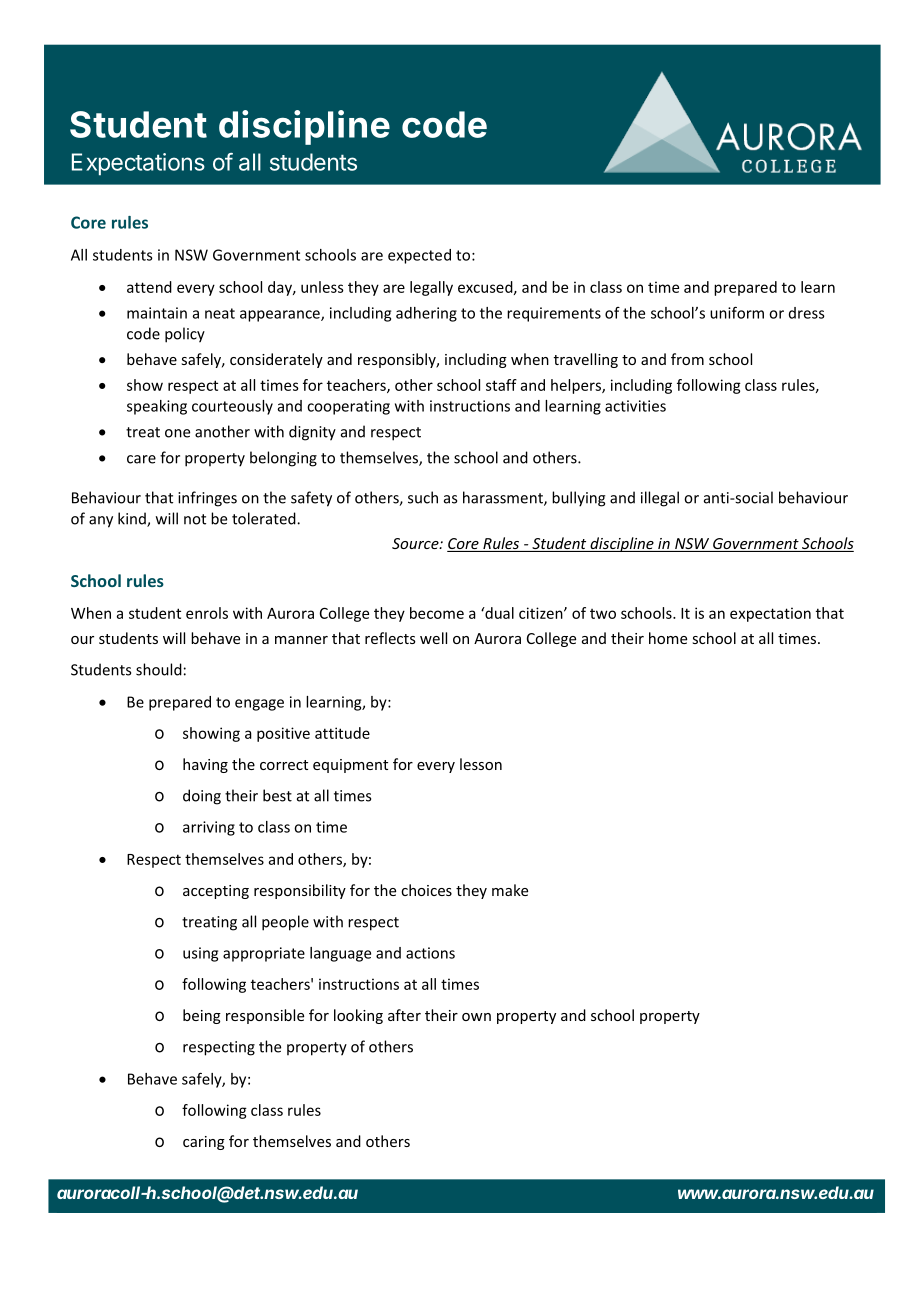 The image size is (924, 1309). Describe the element at coordinates (159, 669) in the screenshot. I see `should` at that location.
